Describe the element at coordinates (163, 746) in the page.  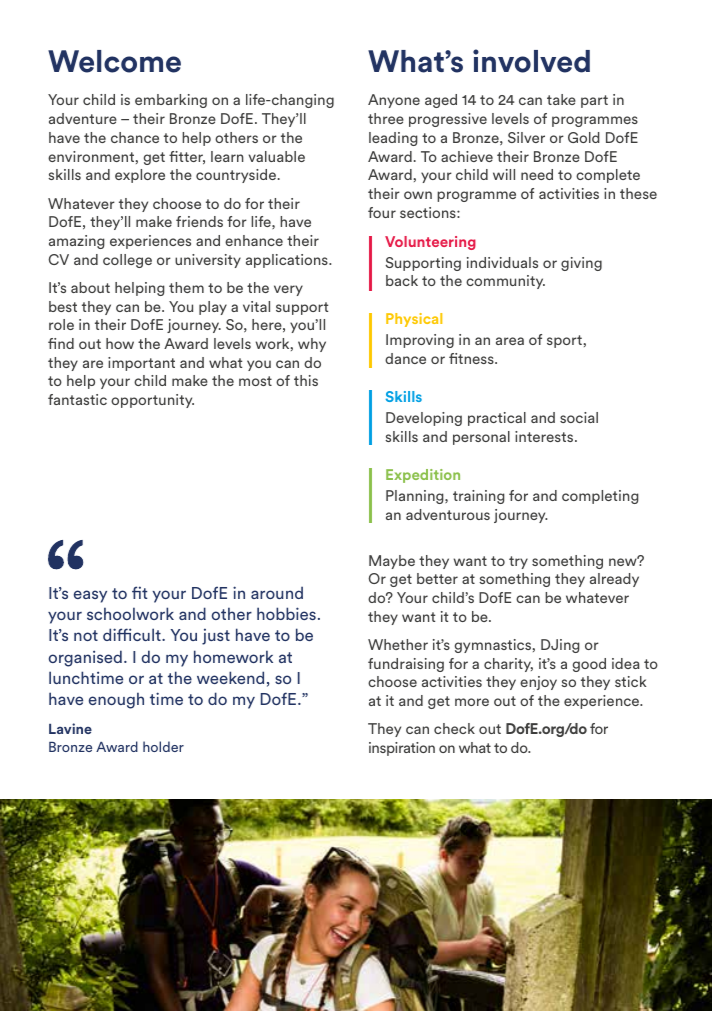
I see `holder` at that location.
